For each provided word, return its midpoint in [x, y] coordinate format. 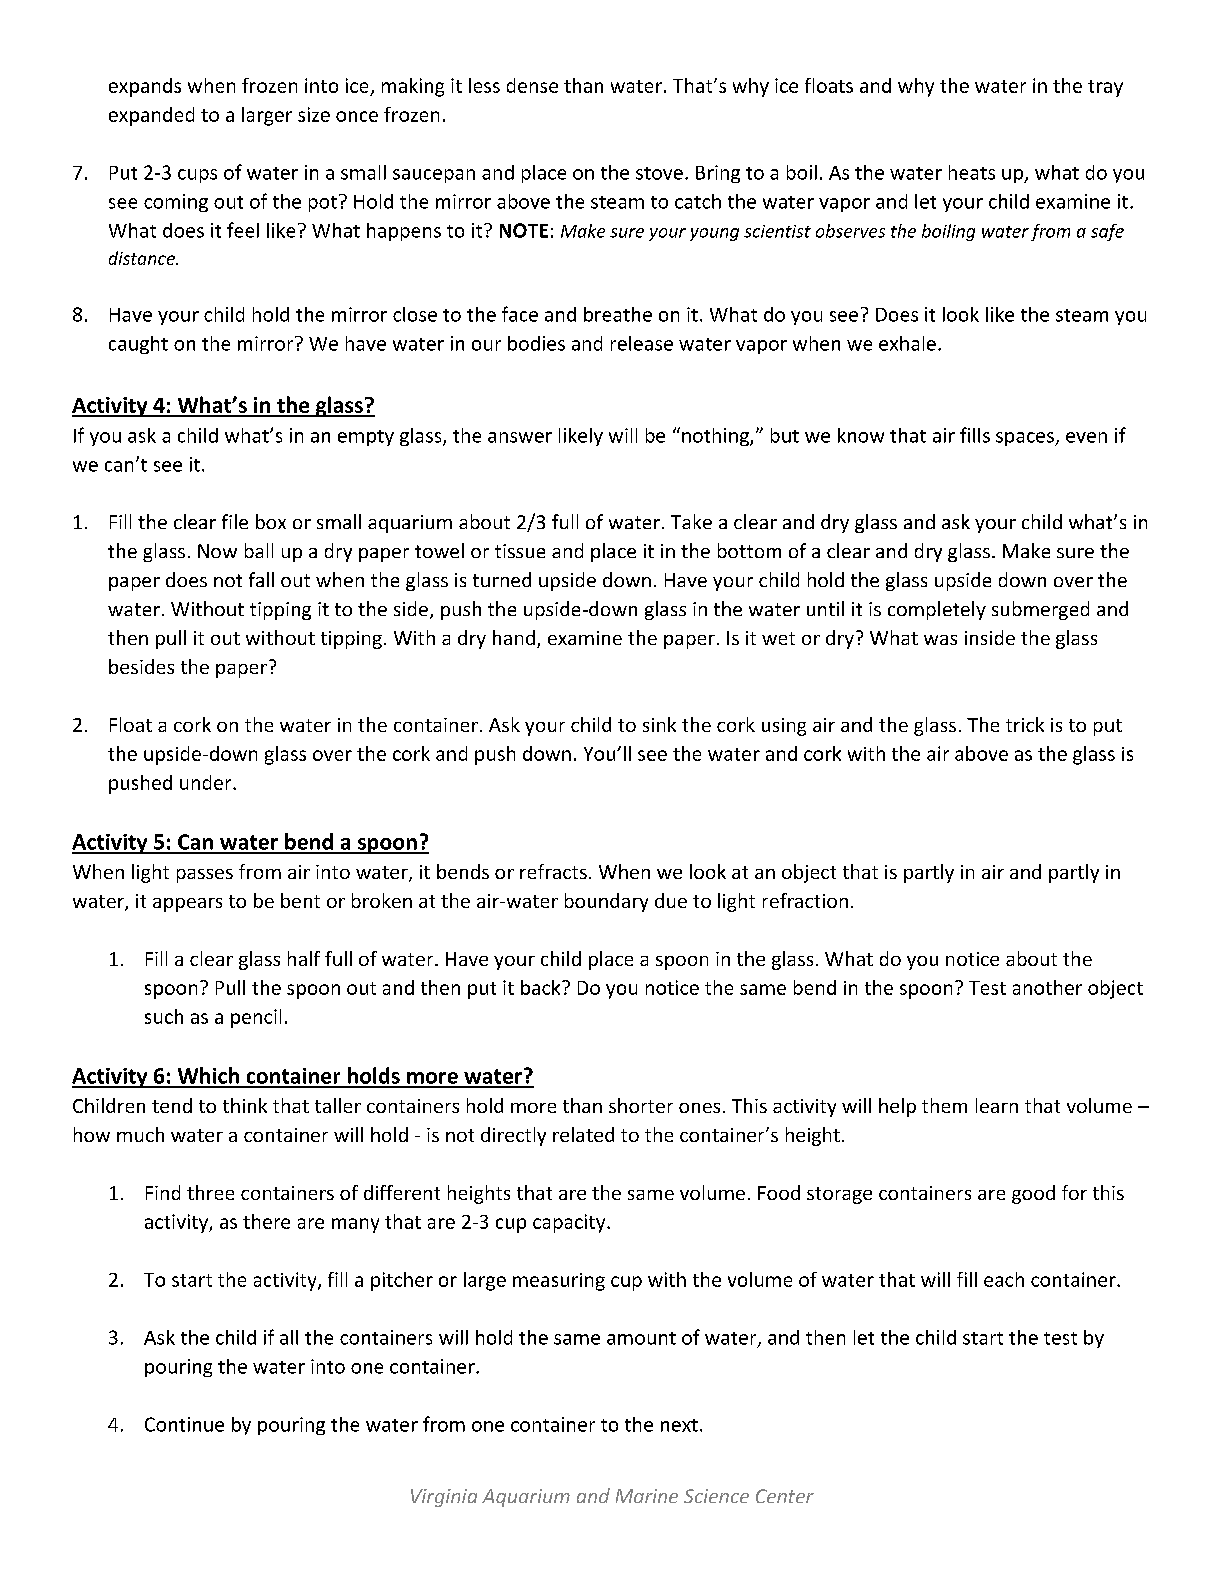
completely [937, 610]
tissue [520, 551]
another [1047, 987]
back [542, 987]
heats [972, 172]
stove [659, 173]
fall [261, 579]
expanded [151, 116]
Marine [647, 1496]
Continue [184, 1424]
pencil [256, 1018]
